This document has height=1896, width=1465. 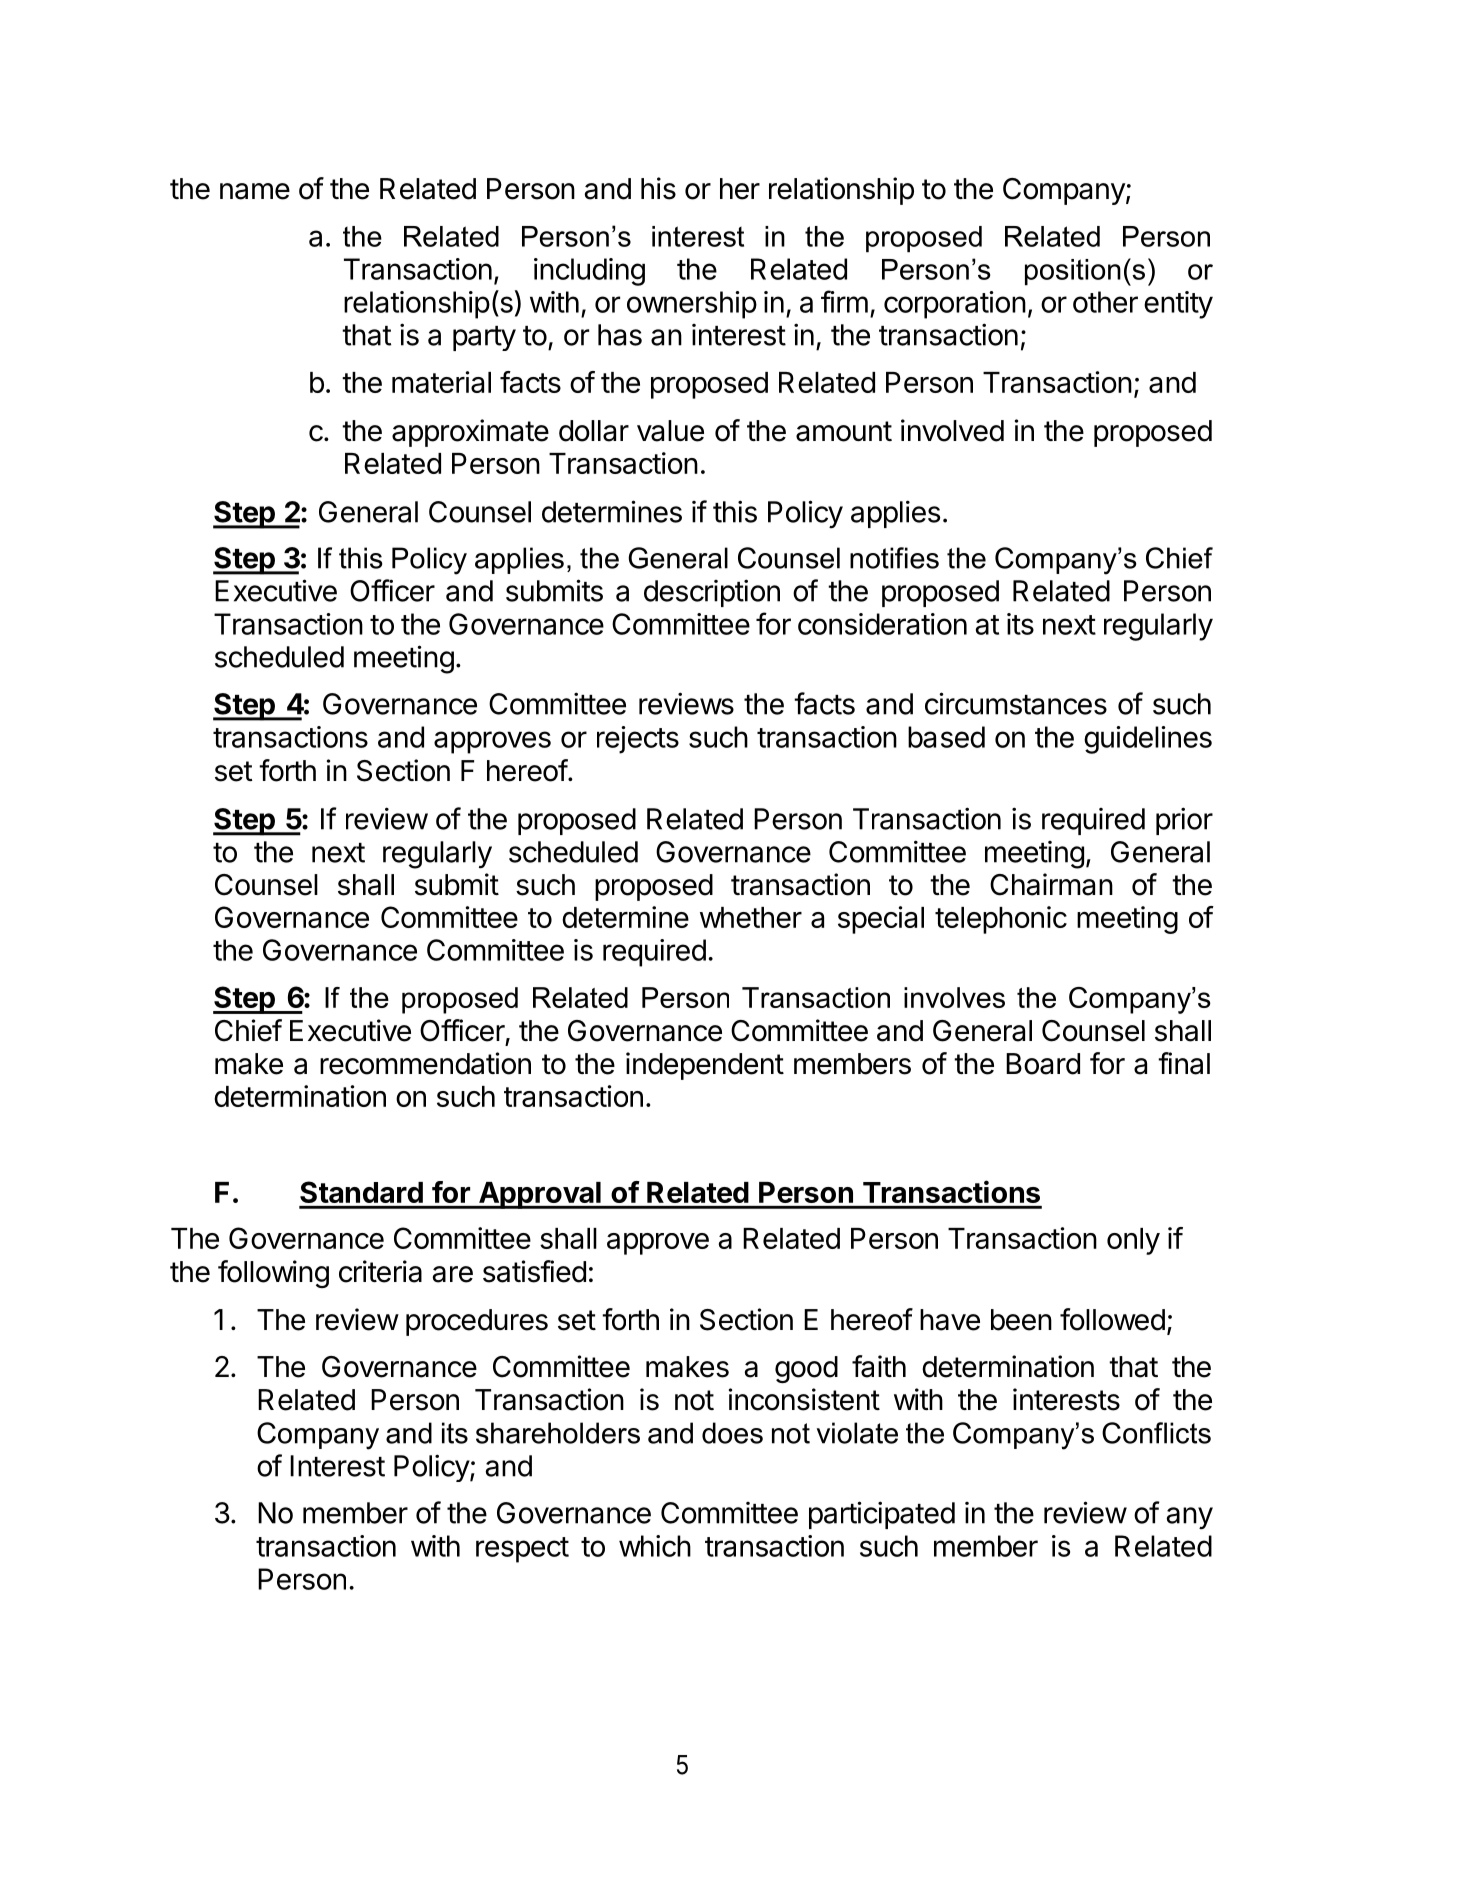 I want to click on other, so click(x=1105, y=302).
